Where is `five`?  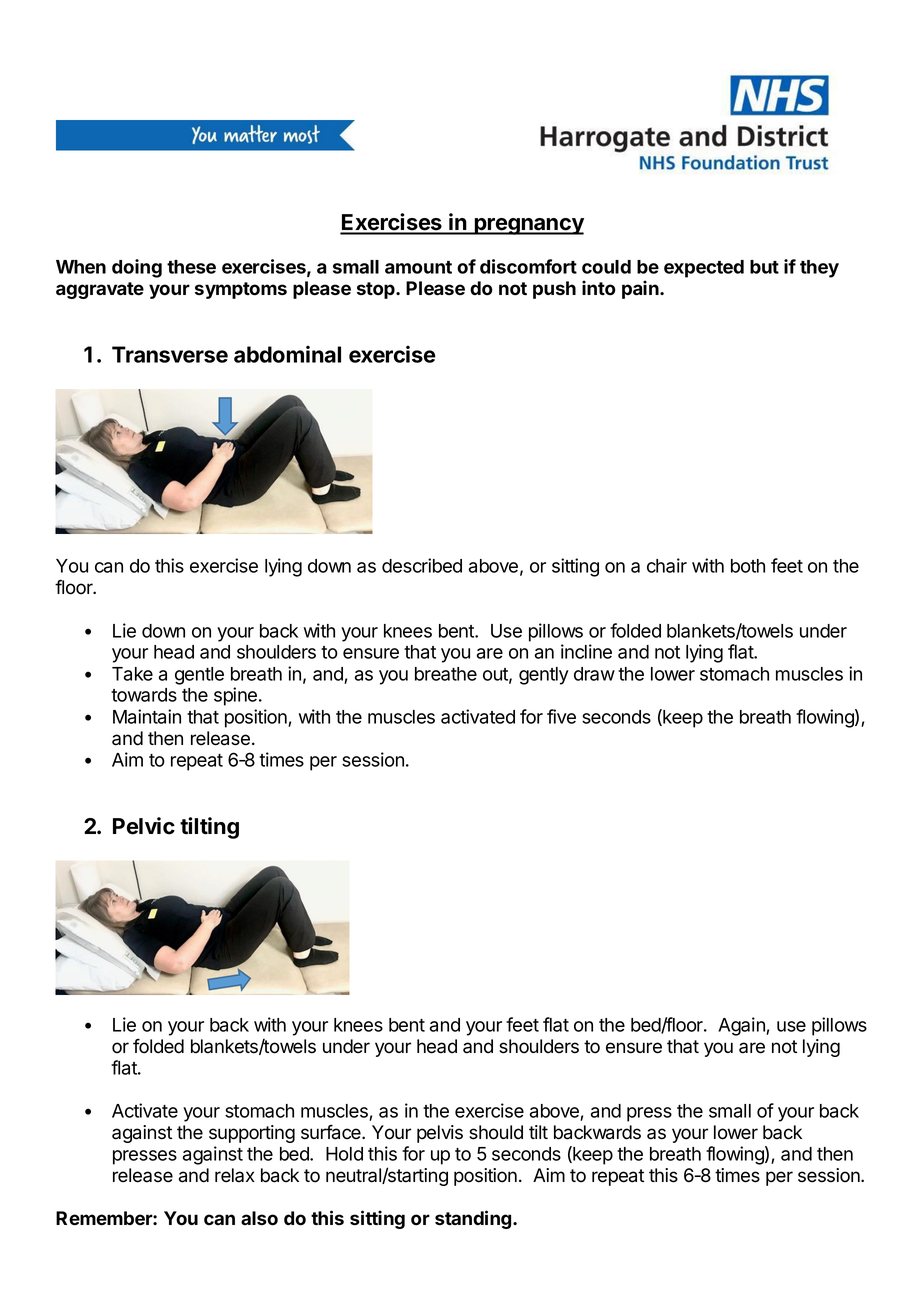
five is located at coordinates (561, 716).
